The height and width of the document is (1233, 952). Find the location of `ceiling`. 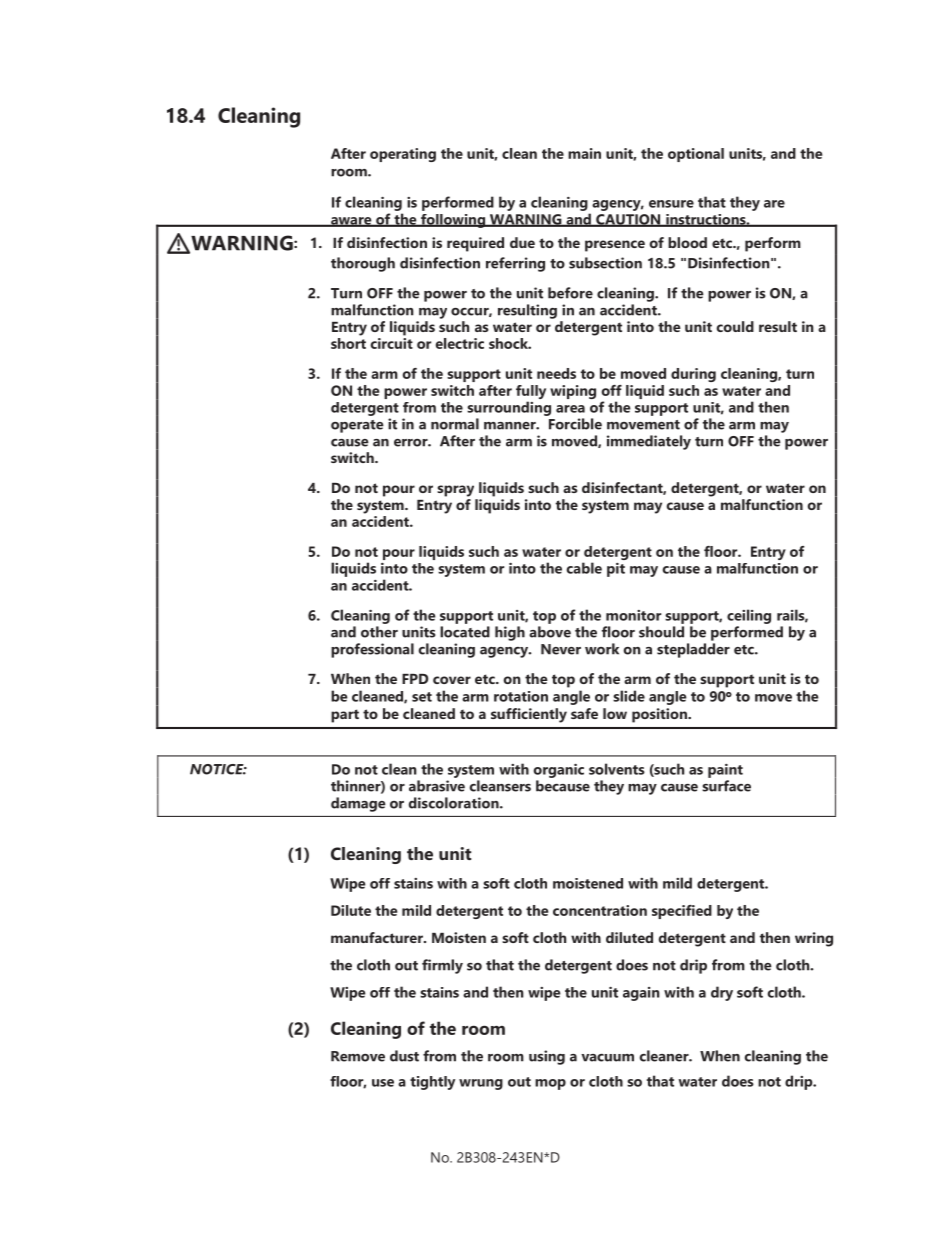

ceiling is located at coordinates (749, 616).
